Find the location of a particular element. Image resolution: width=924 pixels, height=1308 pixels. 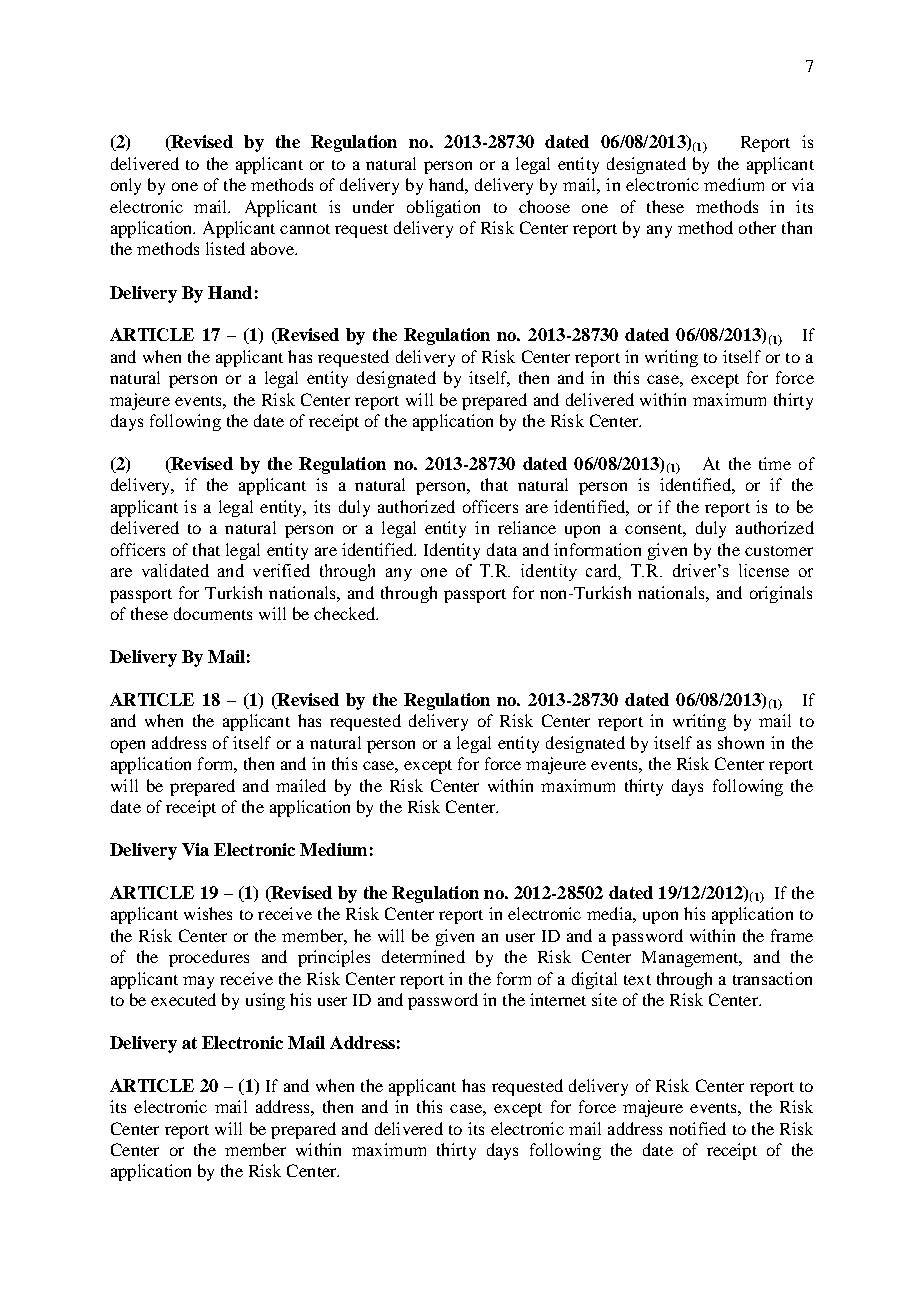

executed is located at coordinates (183, 999).
